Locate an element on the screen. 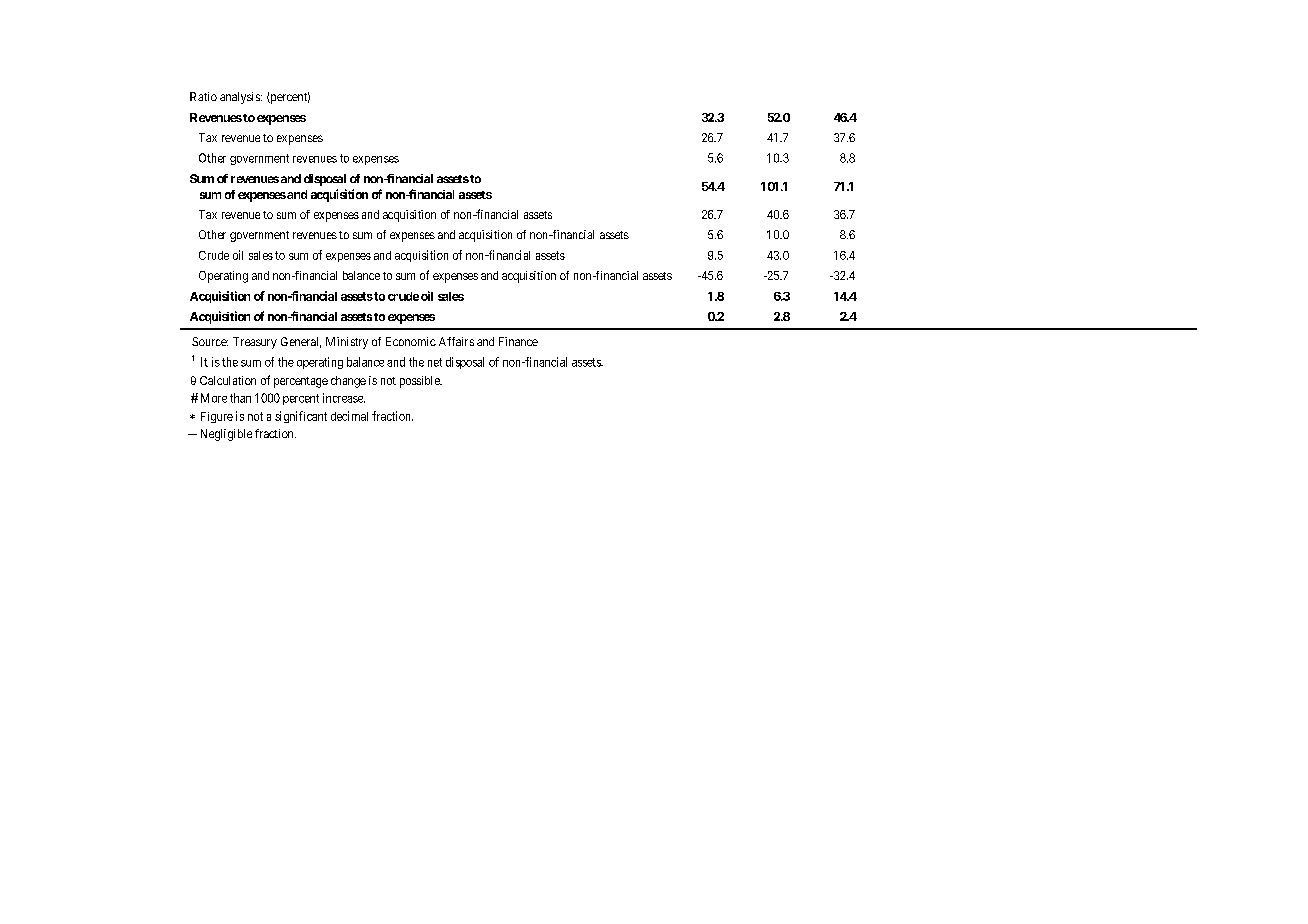 The width and height of the screenshot is (1308, 924). Negligible is located at coordinates (226, 435).
